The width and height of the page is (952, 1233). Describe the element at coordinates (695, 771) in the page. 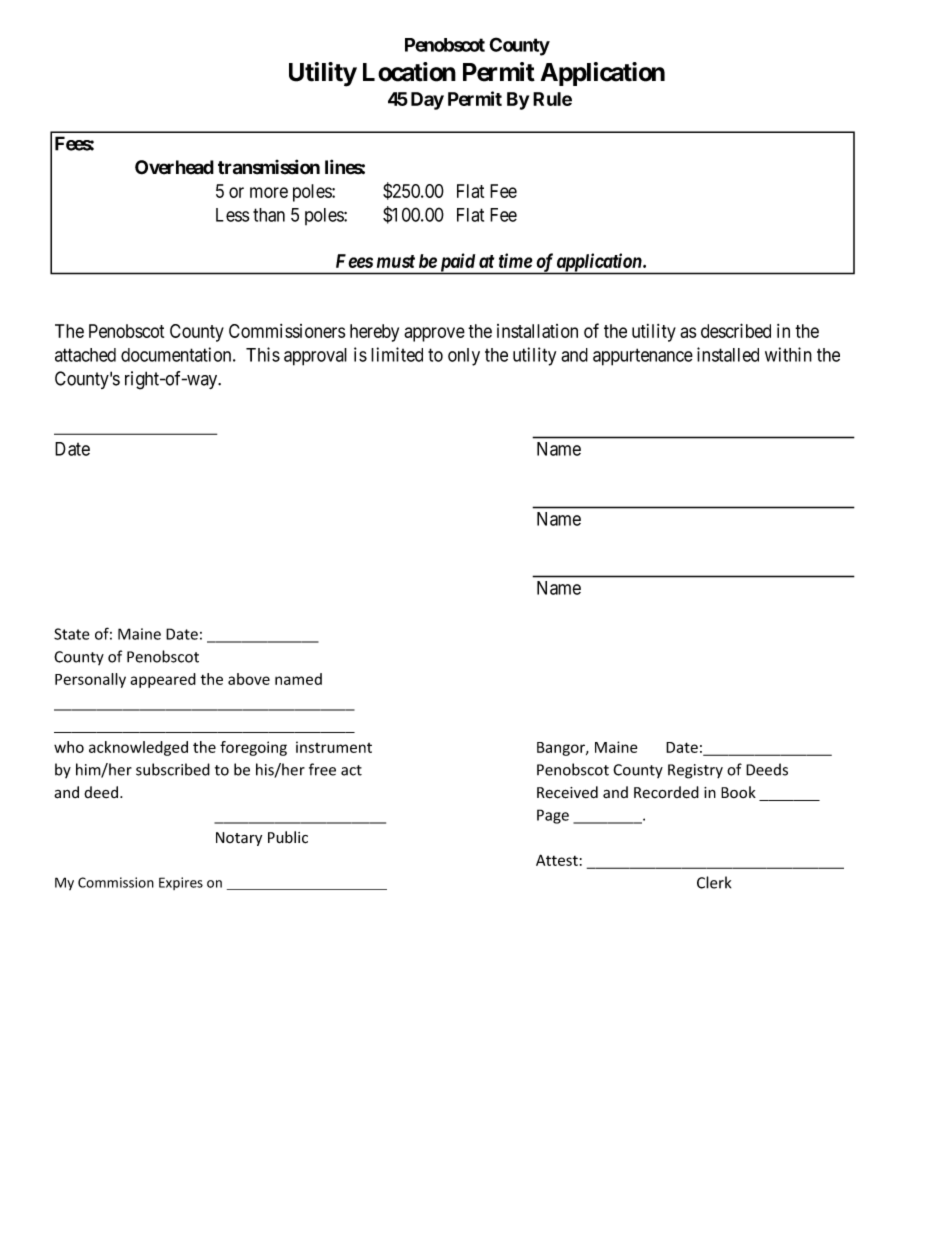

I see `Registry` at that location.
